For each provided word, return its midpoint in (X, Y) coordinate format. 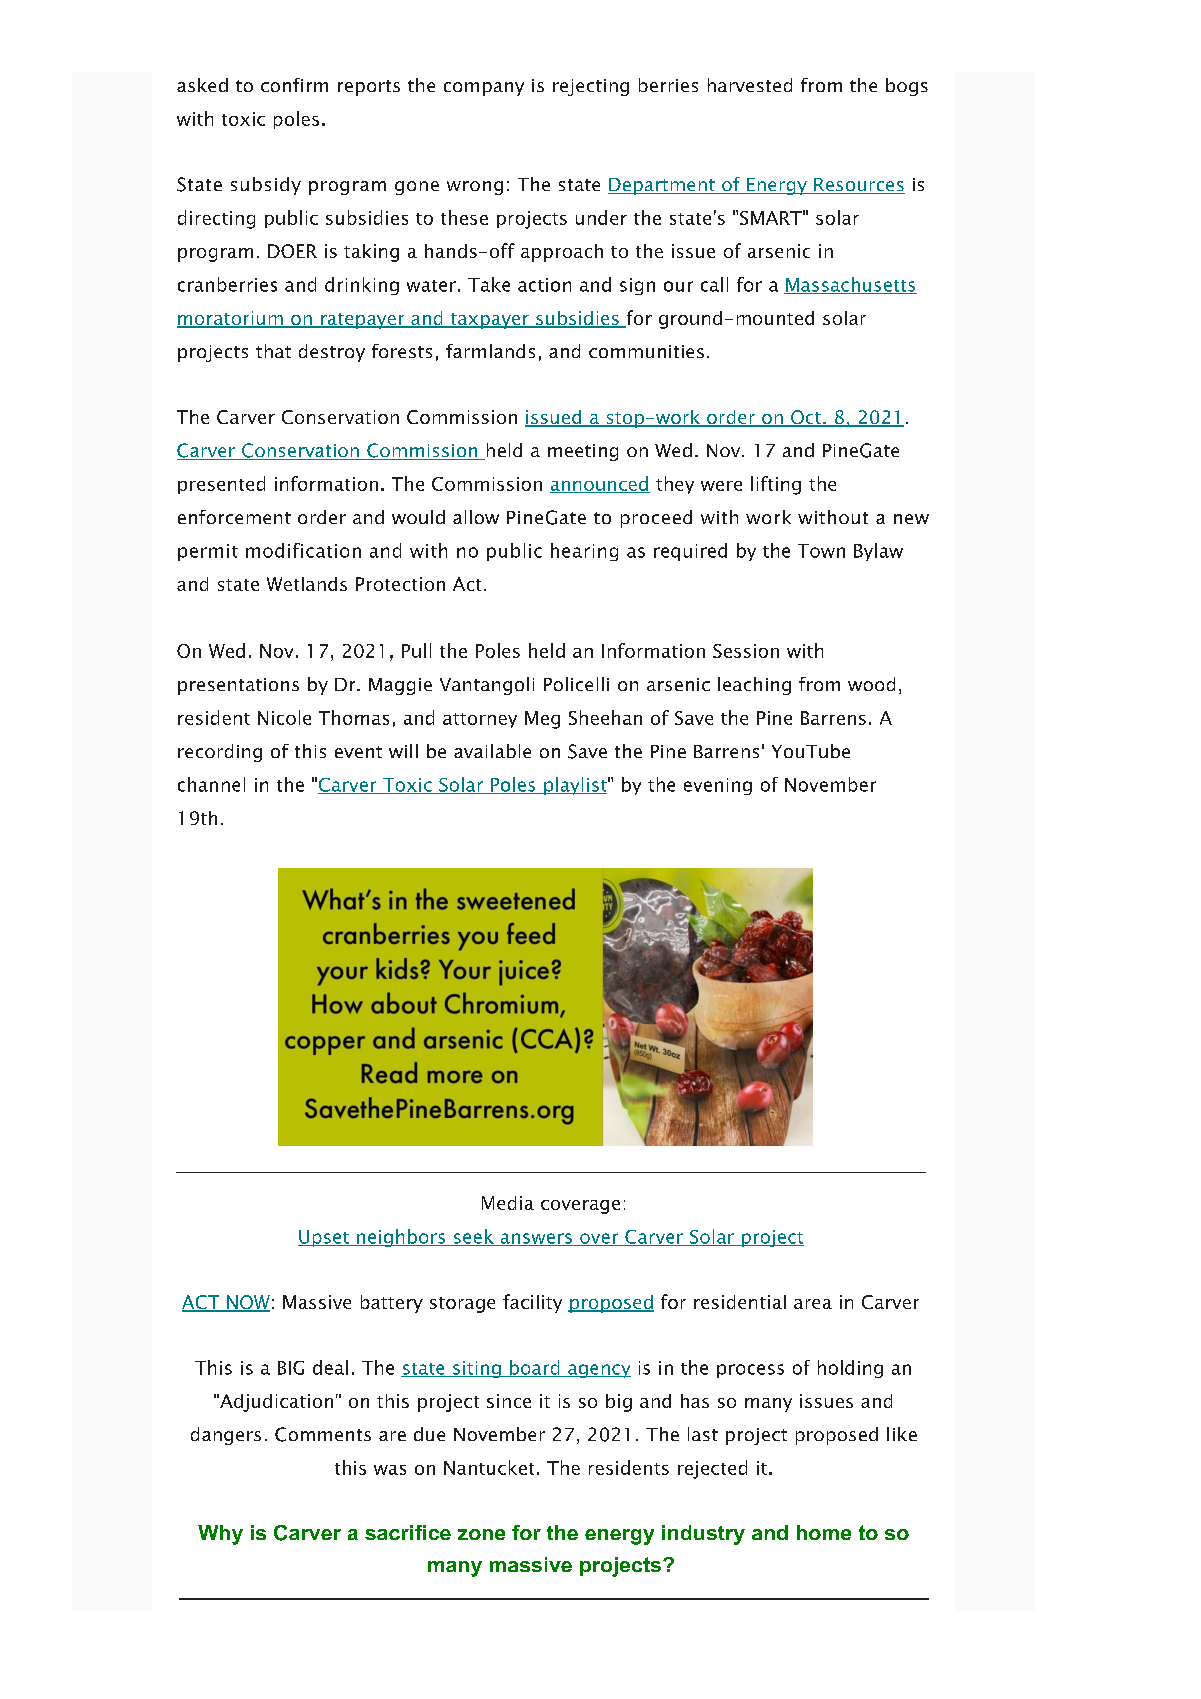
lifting (776, 485)
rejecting (591, 87)
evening (718, 786)
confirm (294, 85)
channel (211, 784)
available (492, 751)
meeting (583, 452)
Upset (324, 1238)
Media (508, 1203)
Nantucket (489, 1467)
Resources (858, 186)
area (813, 1304)
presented (221, 485)
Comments (323, 1434)
